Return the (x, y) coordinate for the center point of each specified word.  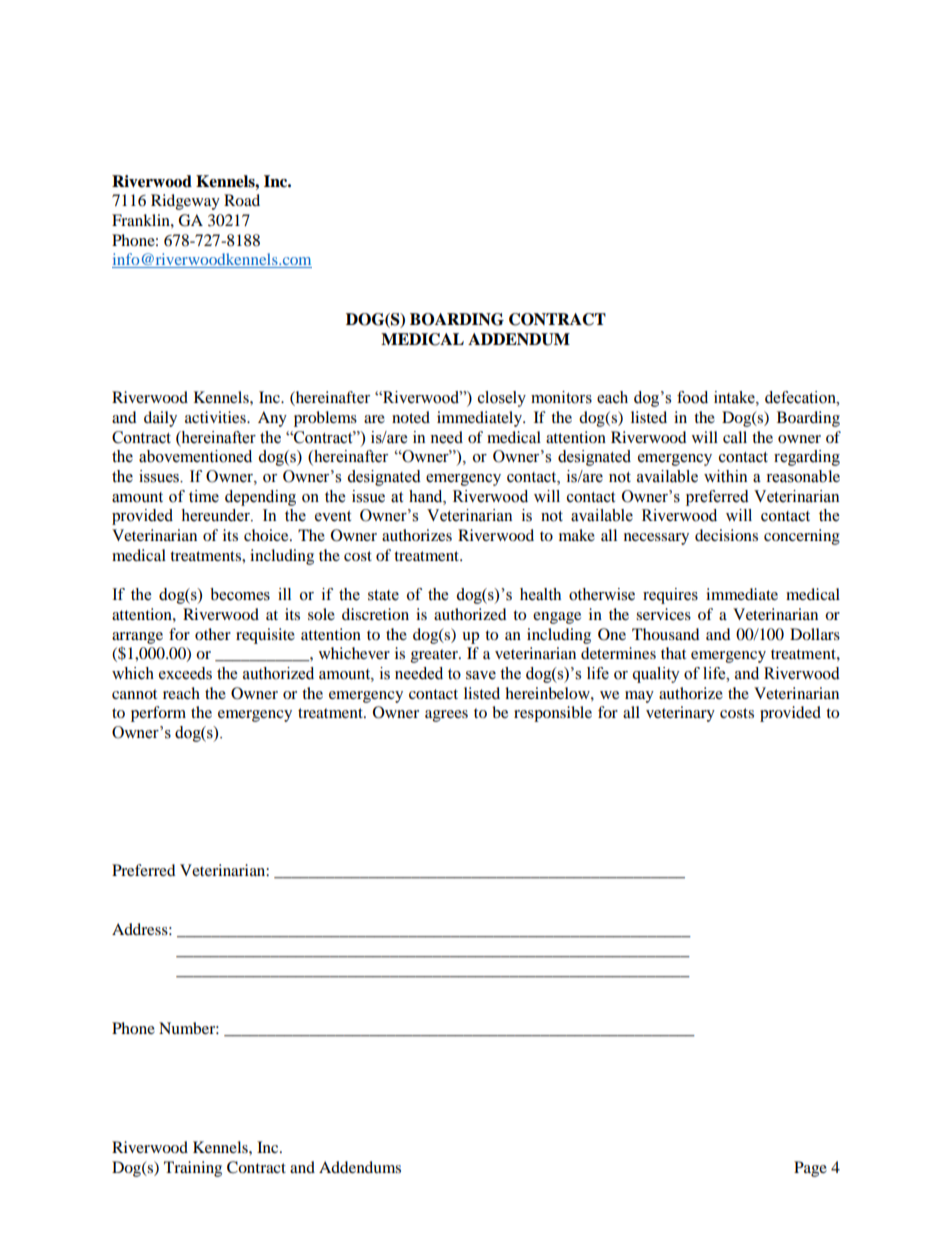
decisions (726, 535)
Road (242, 200)
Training (193, 1169)
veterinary (680, 714)
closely (502, 399)
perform (158, 714)
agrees (446, 716)
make (577, 535)
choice (267, 535)
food (692, 397)
